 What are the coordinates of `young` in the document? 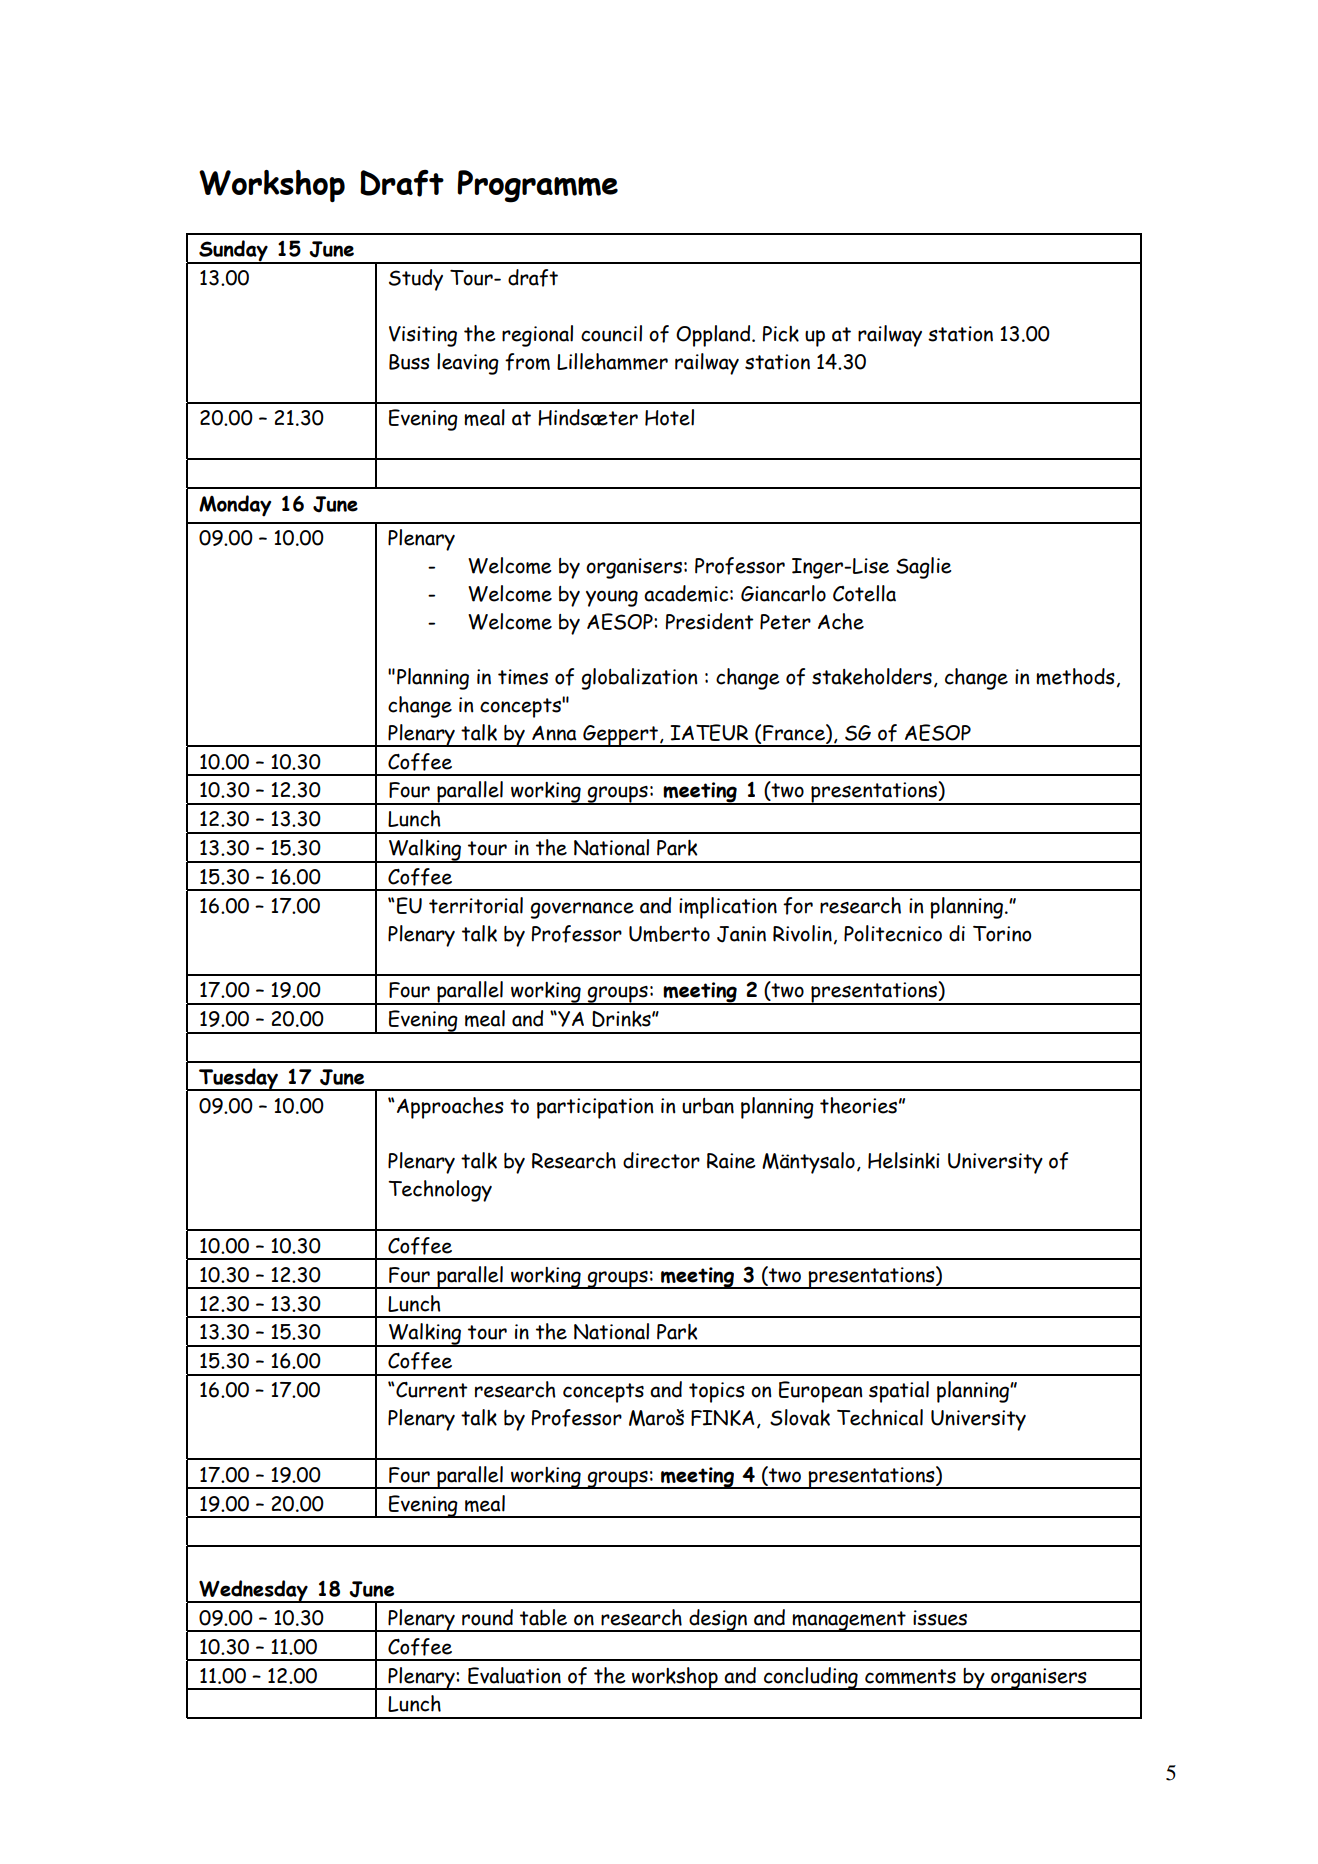 It's located at (612, 598).
